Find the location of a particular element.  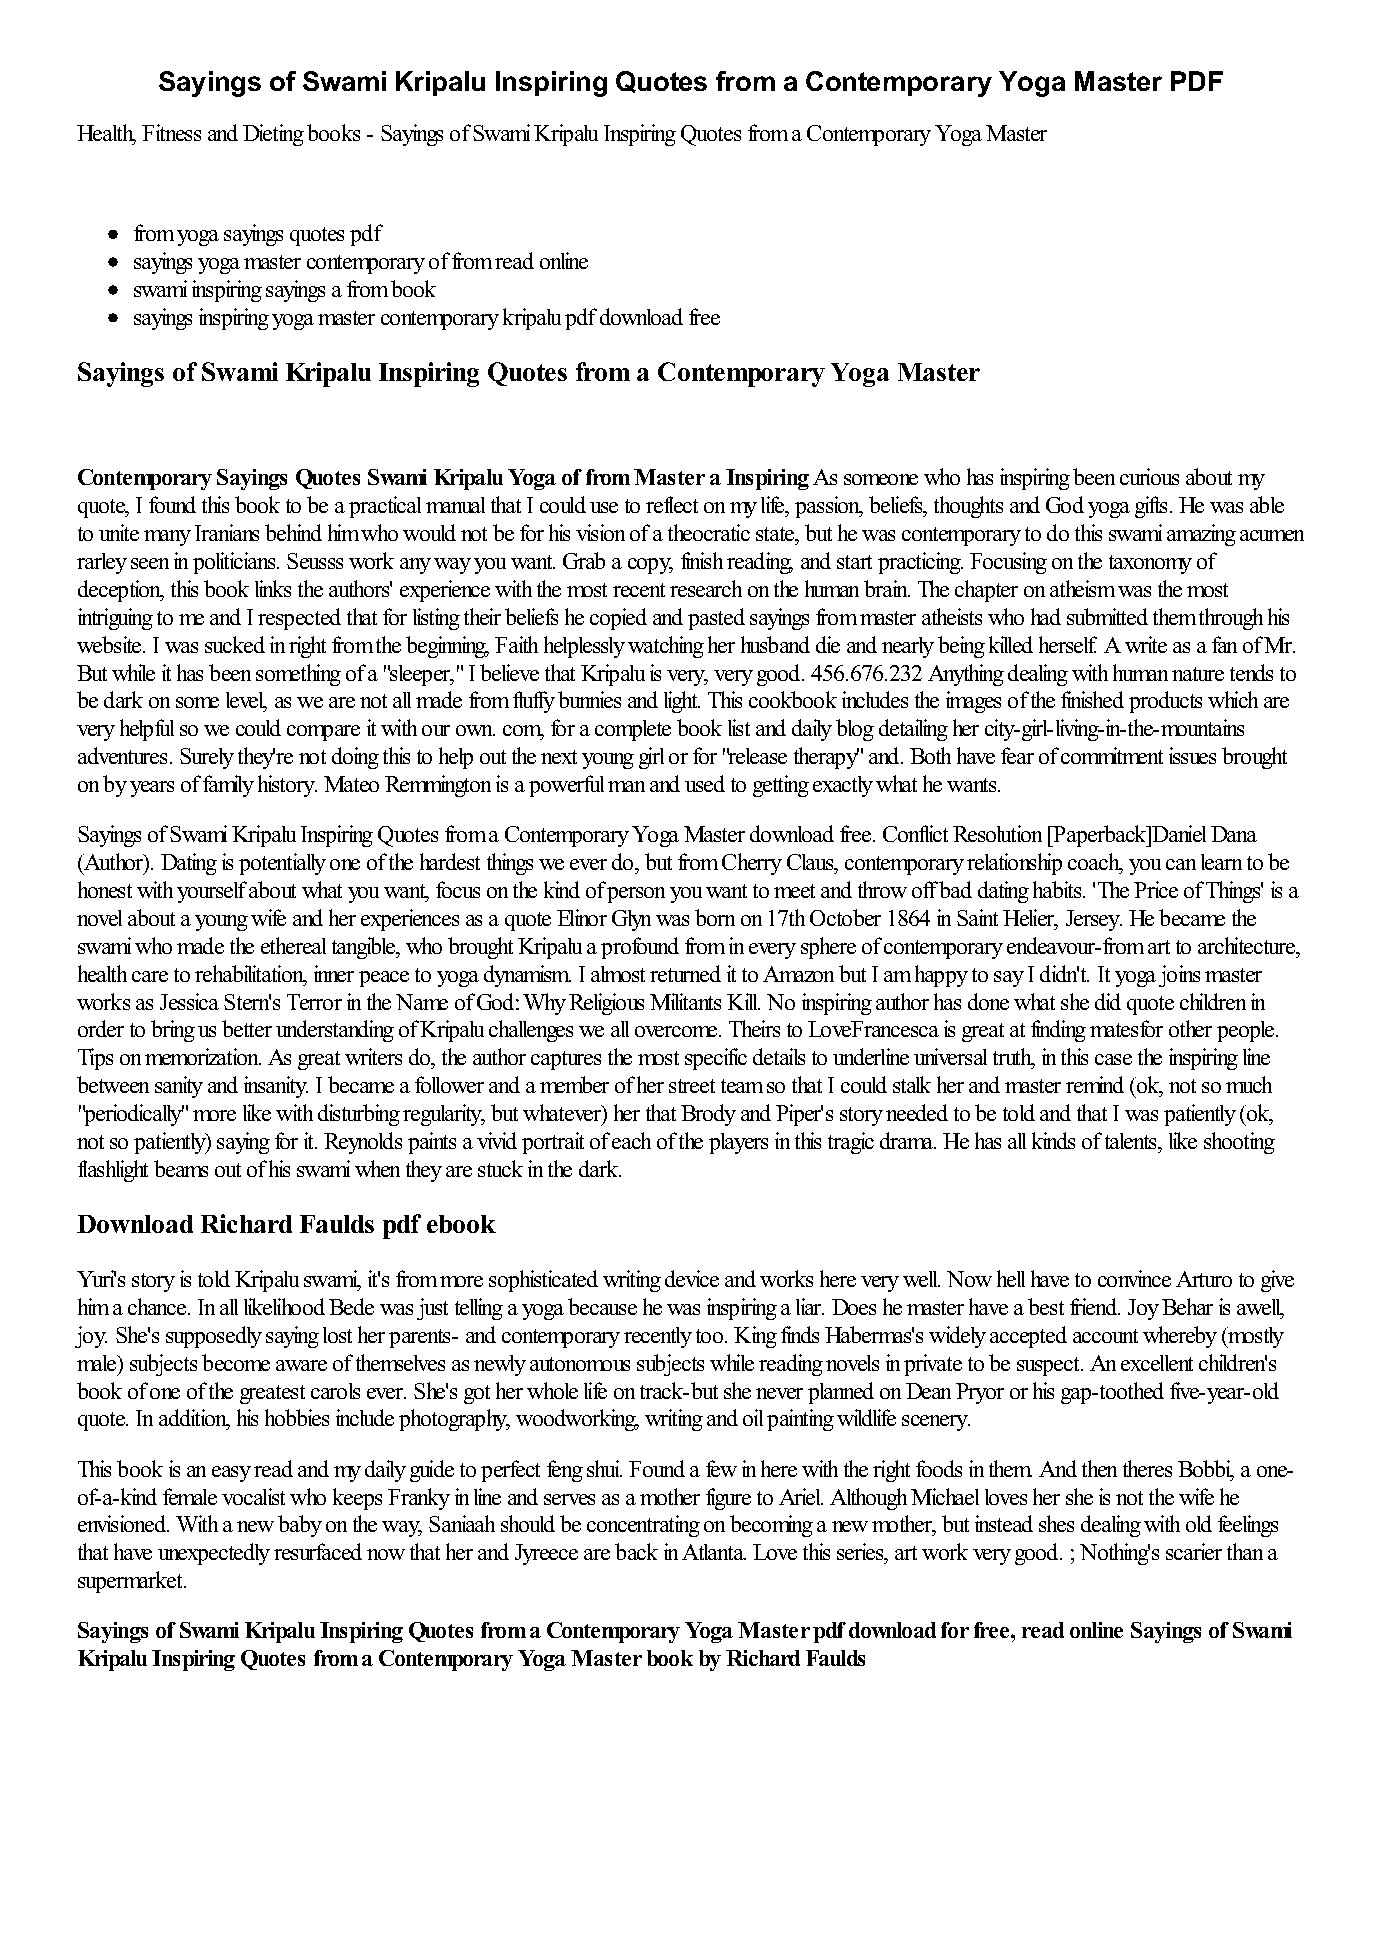

potentially is located at coordinates (282, 864).
